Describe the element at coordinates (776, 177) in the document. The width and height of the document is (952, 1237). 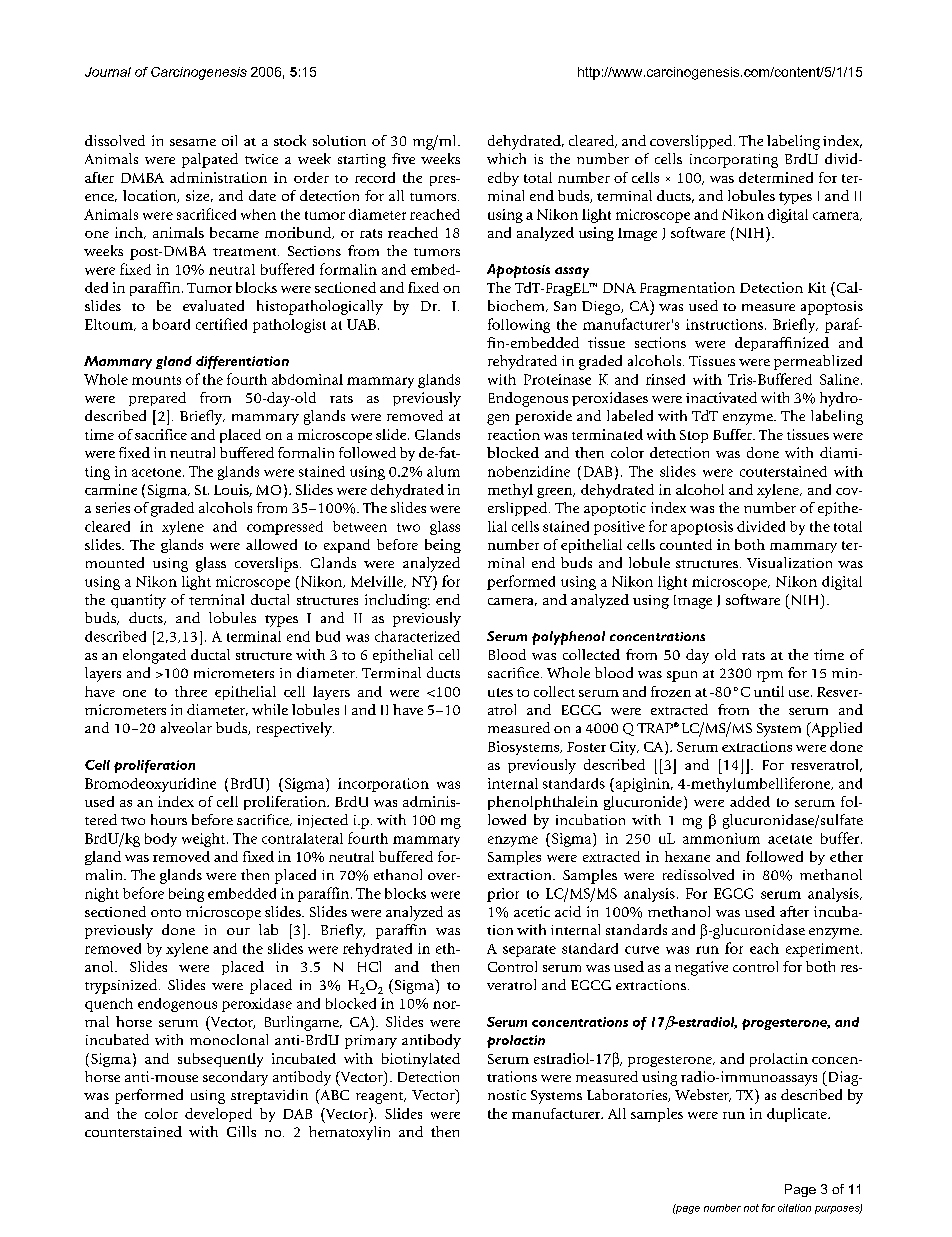
I see `determined` at that location.
